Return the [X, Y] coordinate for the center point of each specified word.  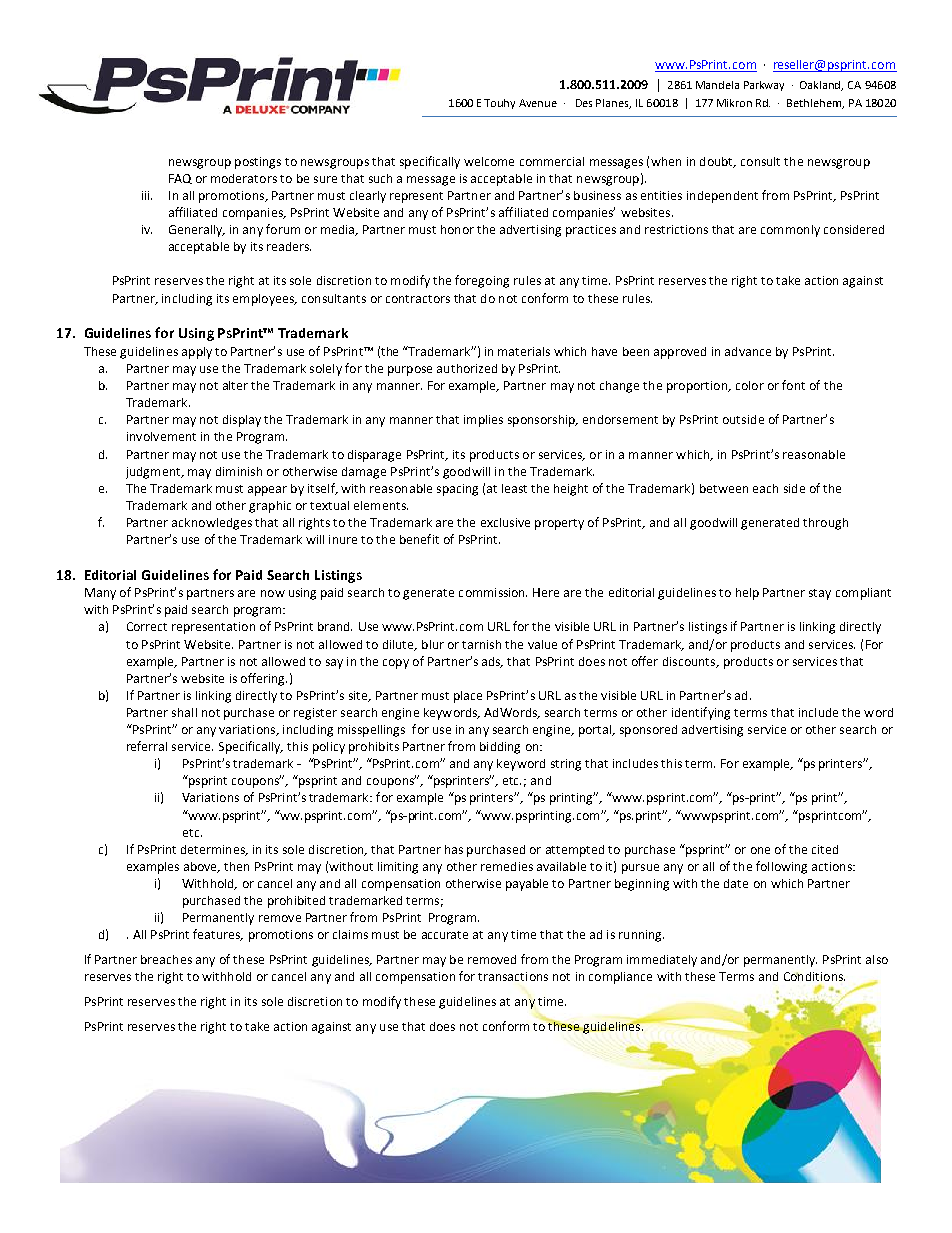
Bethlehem [815, 104]
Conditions [814, 976]
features [218, 935]
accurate [445, 935]
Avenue [538, 103]
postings [258, 163]
